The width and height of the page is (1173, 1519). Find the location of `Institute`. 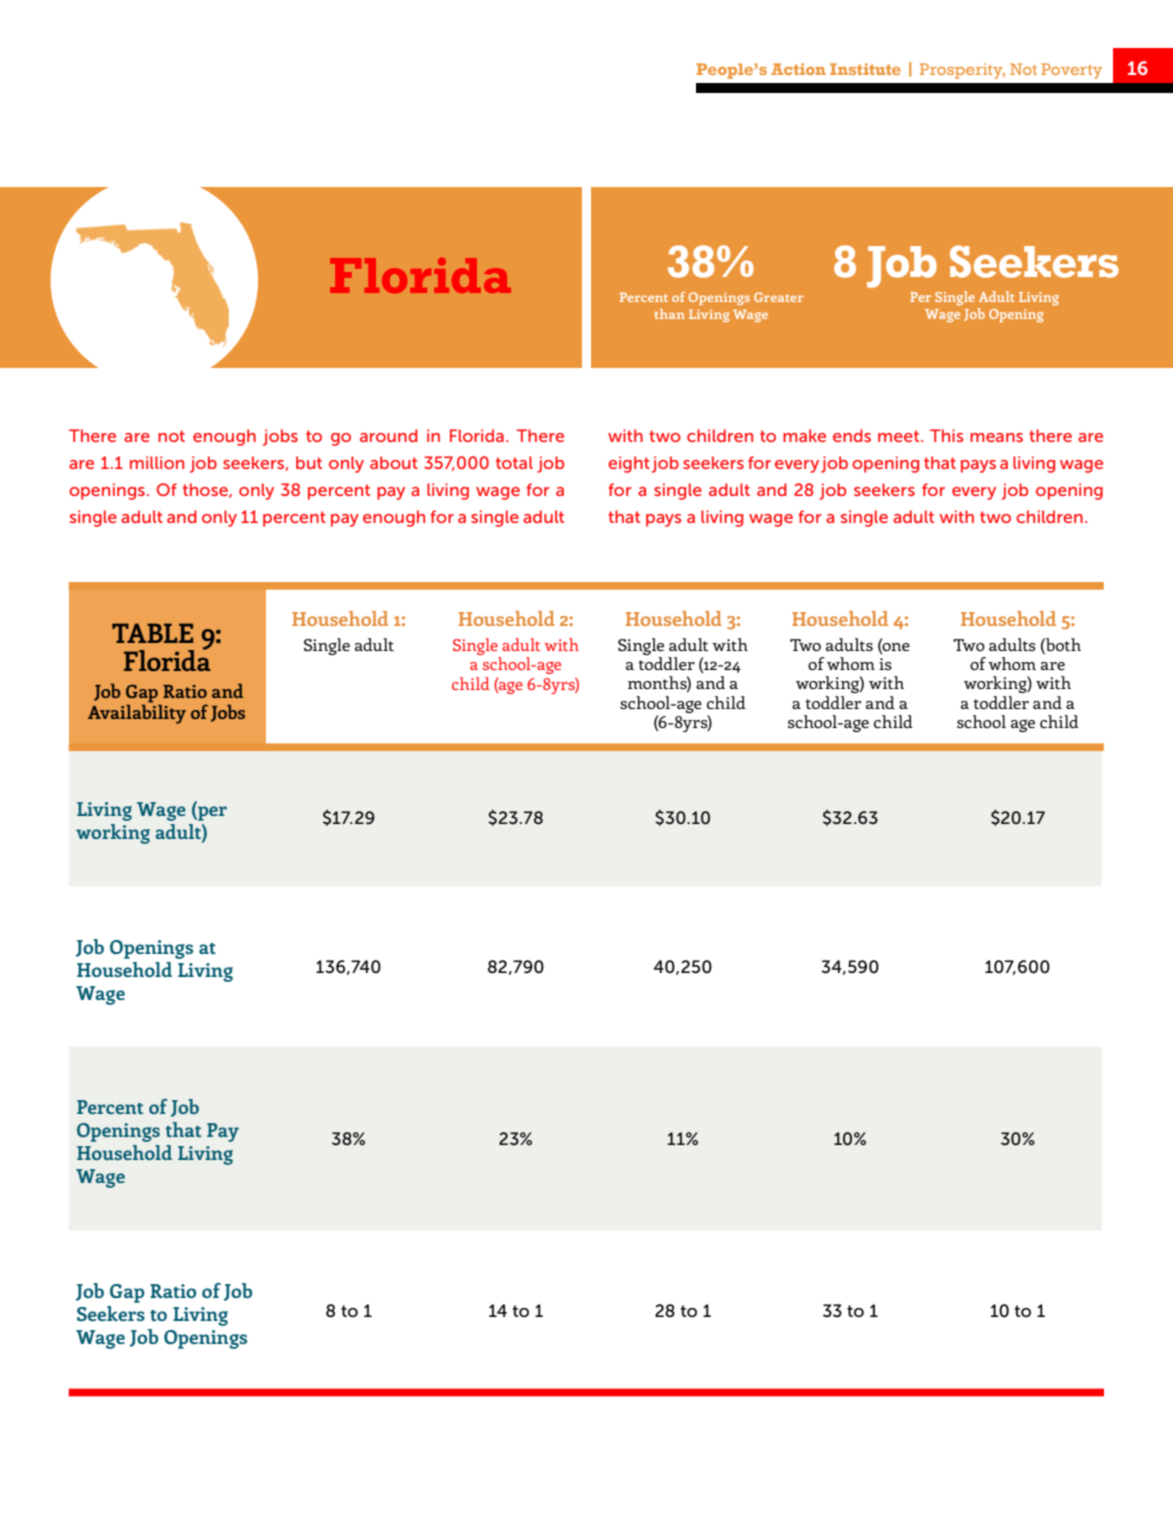

Institute is located at coordinates (865, 69).
